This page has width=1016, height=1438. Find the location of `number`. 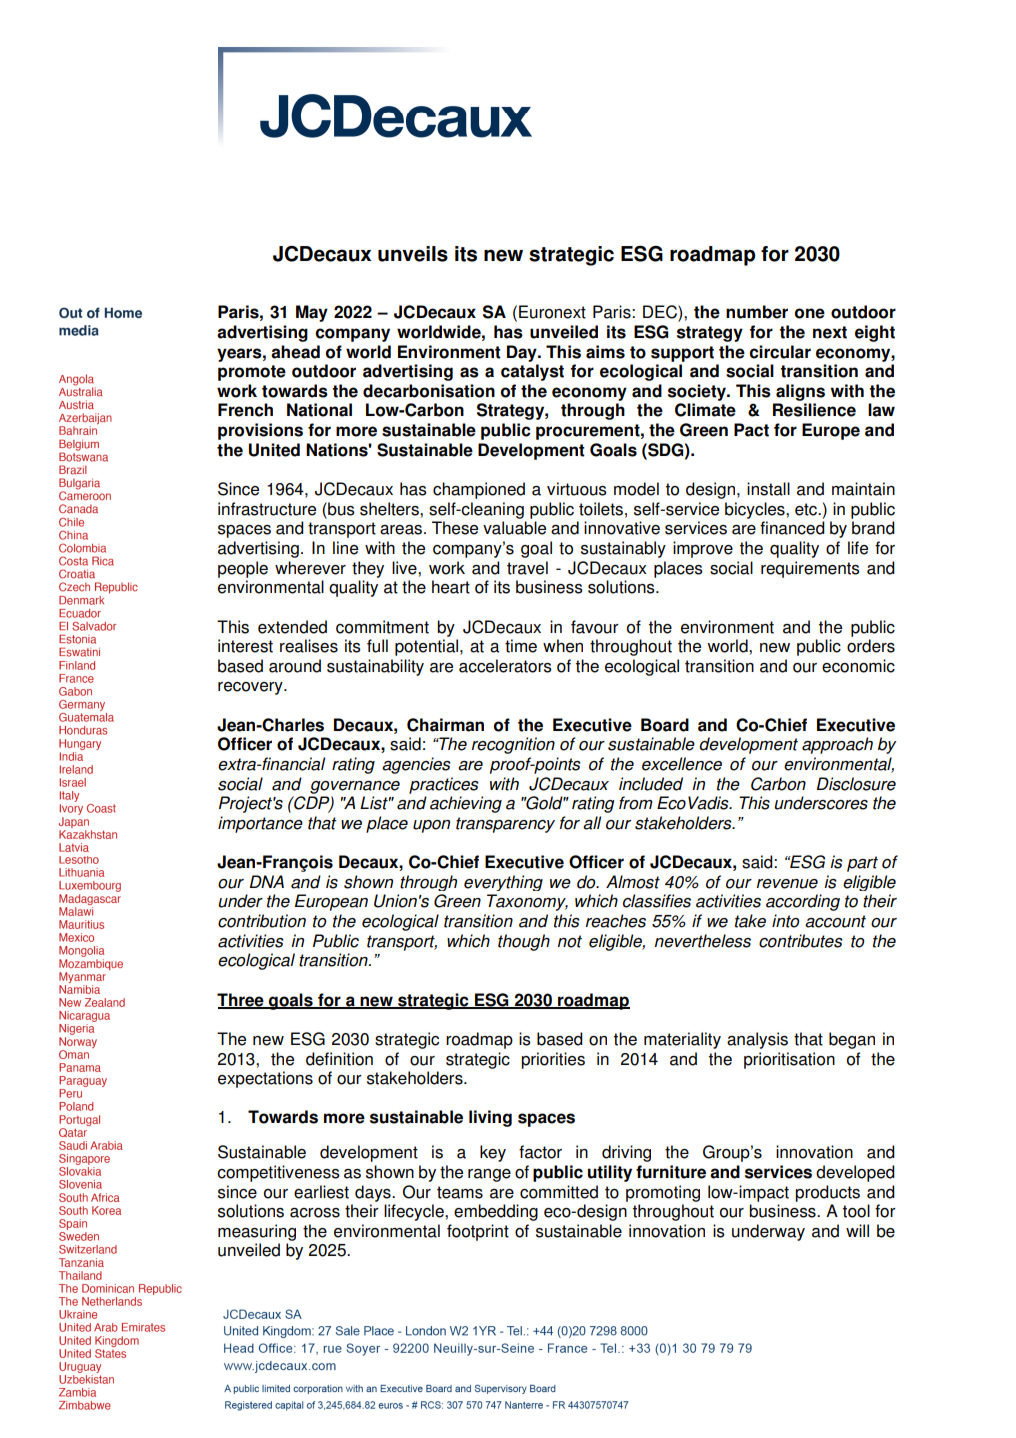

number is located at coordinates (757, 312).
